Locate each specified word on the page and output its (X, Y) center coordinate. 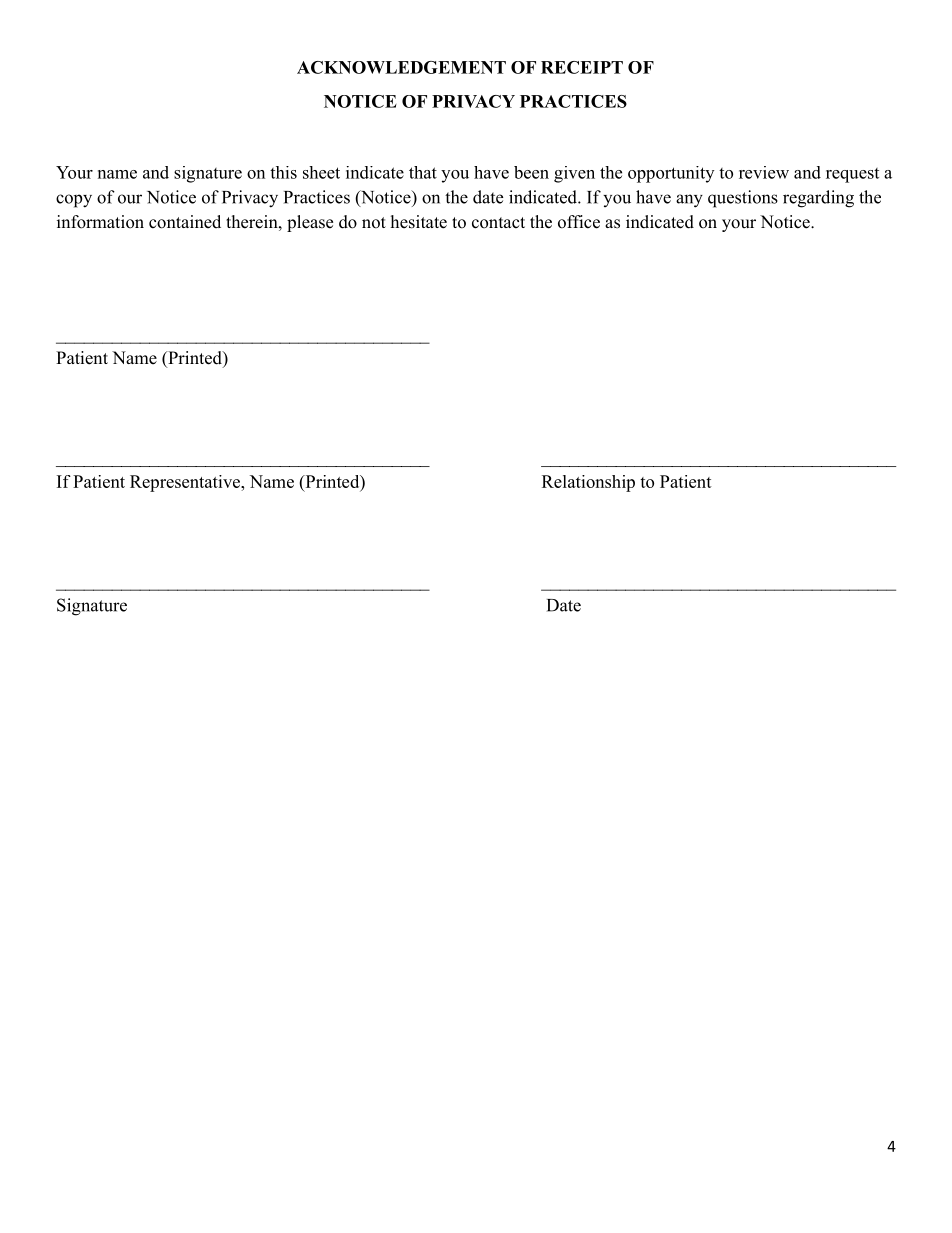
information (100, 222)
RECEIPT (582, 67)
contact (498, 223)
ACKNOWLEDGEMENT (401, 67)
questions (743, 199)
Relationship (588, 483)
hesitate (419, 222)
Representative (186, 483)
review (764, 172)
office (579, 222)
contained (185, 222)
